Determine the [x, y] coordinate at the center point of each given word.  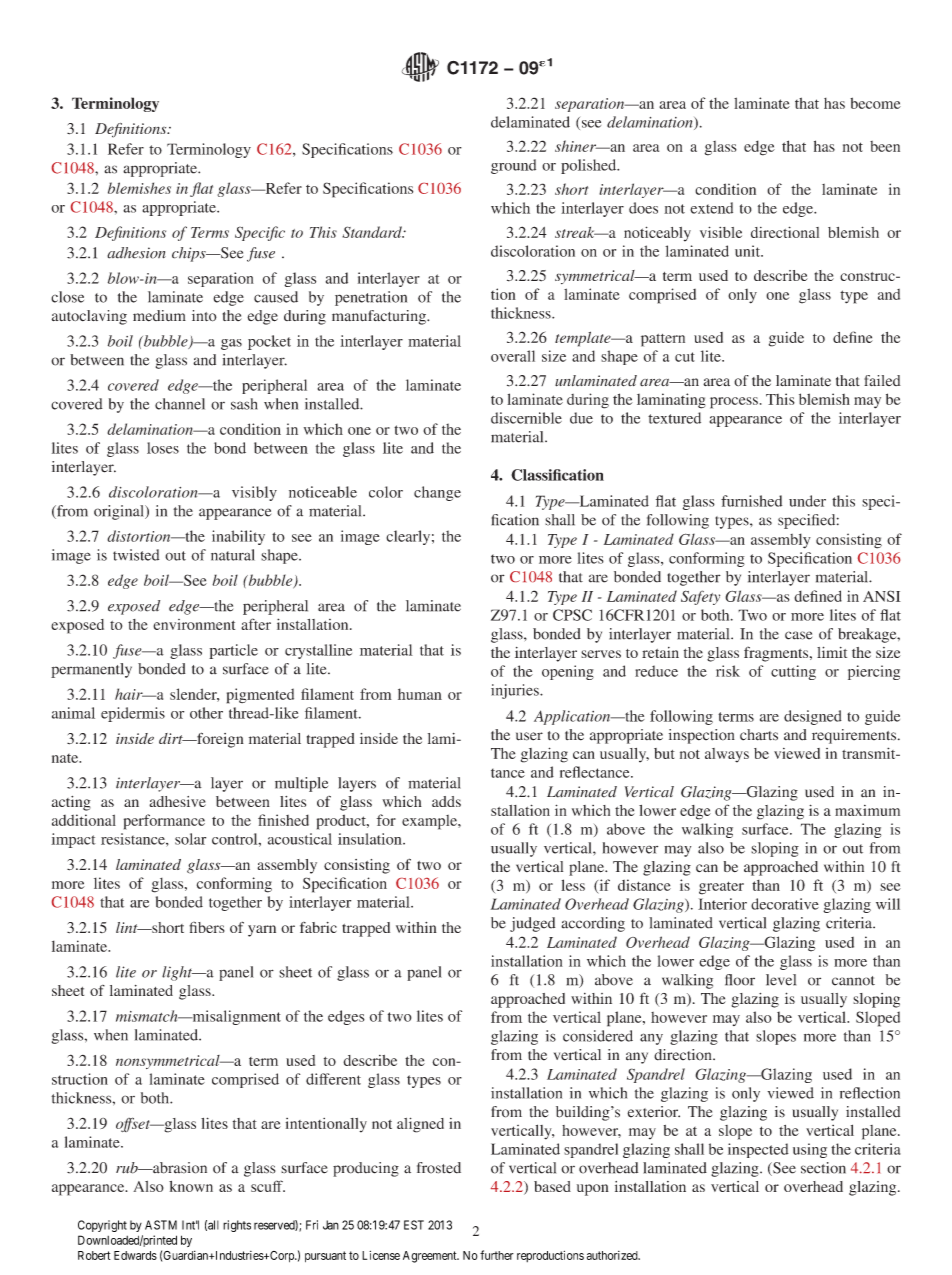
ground [513, 166]
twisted [136, 555]
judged [532, 924]
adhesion [136, 253]
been [885, 146]
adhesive [177, 801]
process [734, 403]
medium [159, 316]
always [727, 755]
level [781, 980]
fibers [207, 927]
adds [446, 801]
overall [513, 356]
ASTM [161, 1225]
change [437, 493]
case [798, 635]
